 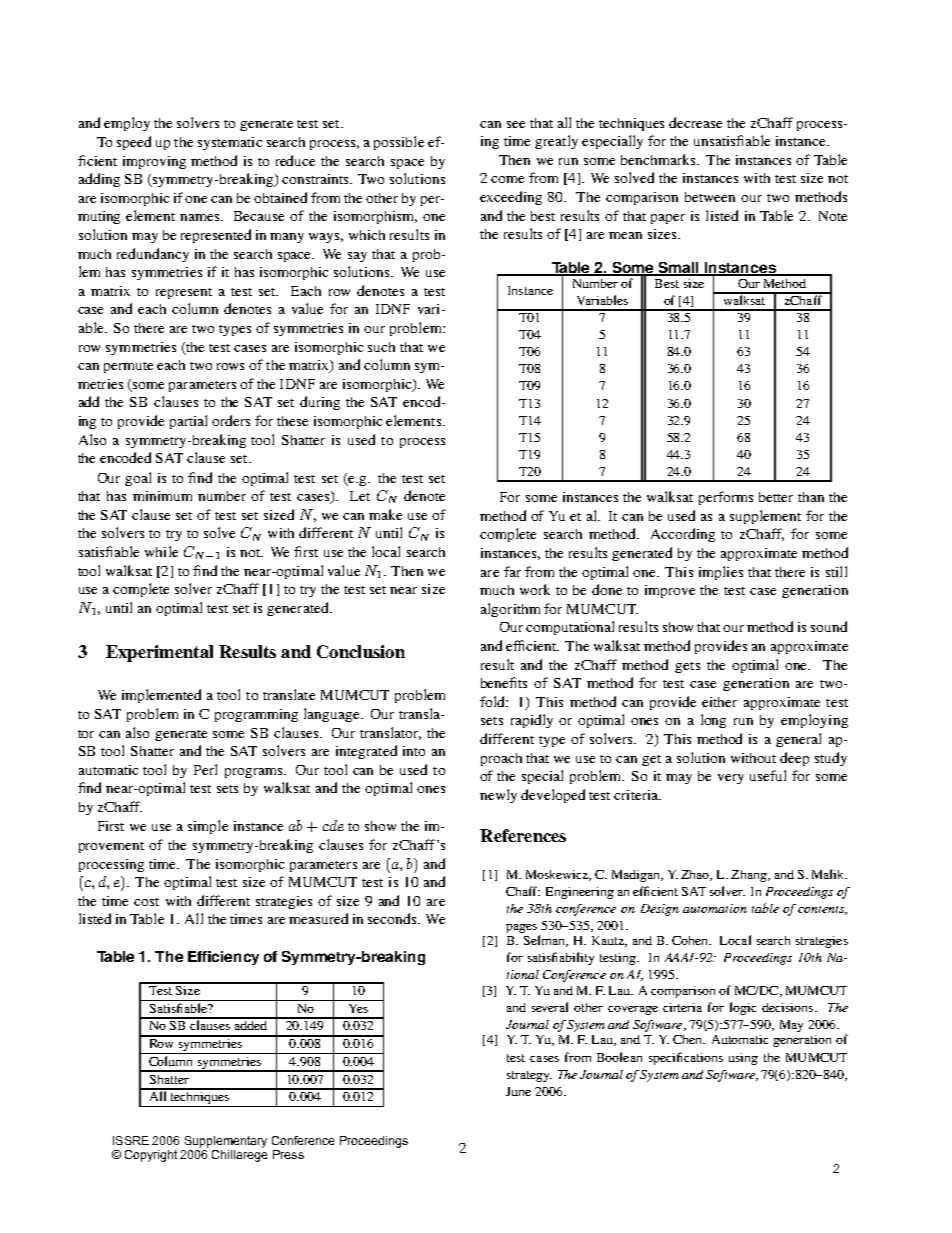 I want to click on June, so click(x=518, y=1091).
